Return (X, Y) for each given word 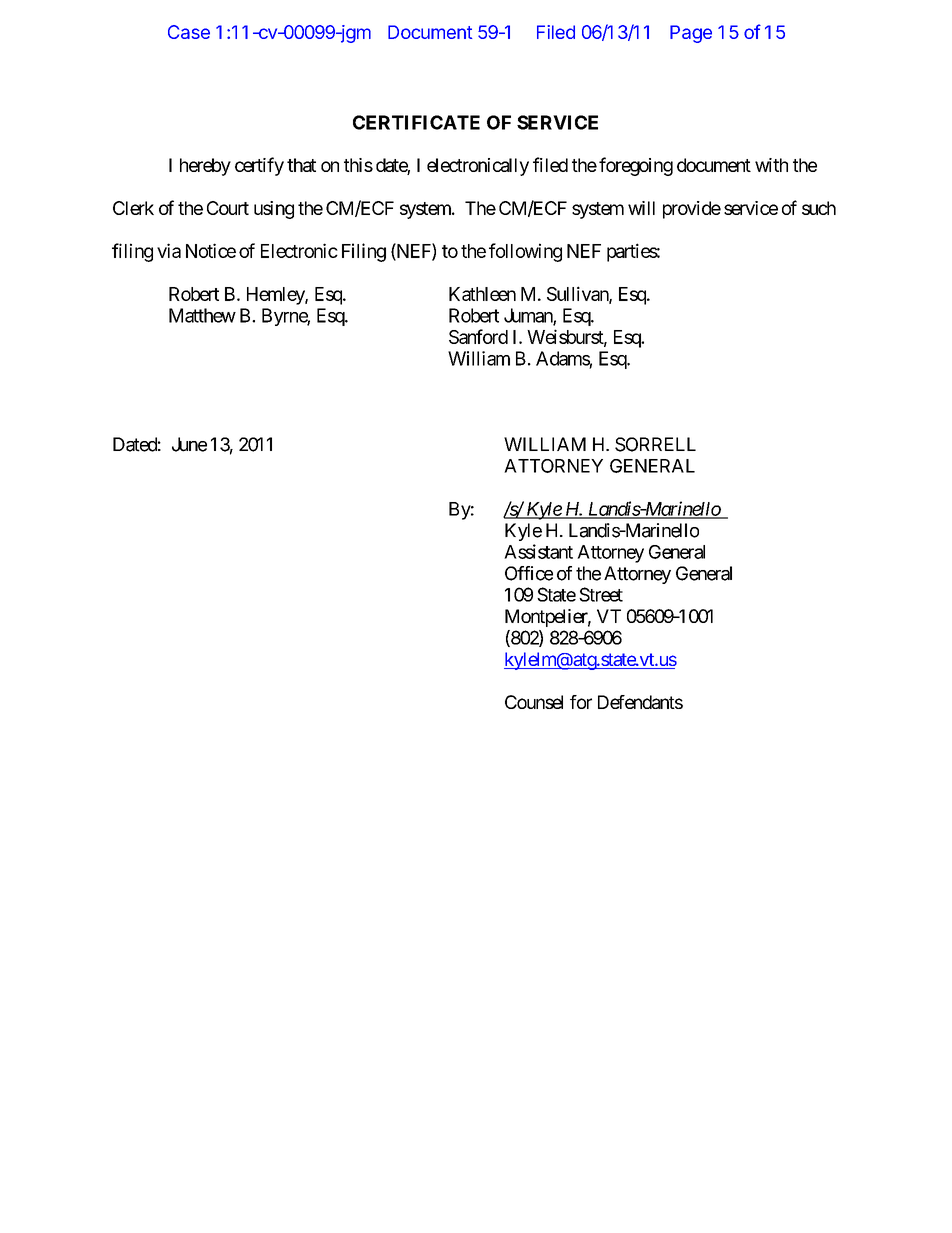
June (189, 444)
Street (601, 594)
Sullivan (578, 294)
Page (691, 34)
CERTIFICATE (416, 122)
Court (228, 208)
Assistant (538, 551)
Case (189, 32)
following (525, 252)
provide (692, 210)
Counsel (534, 702)
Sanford (478, 336)
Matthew (202, 315)
